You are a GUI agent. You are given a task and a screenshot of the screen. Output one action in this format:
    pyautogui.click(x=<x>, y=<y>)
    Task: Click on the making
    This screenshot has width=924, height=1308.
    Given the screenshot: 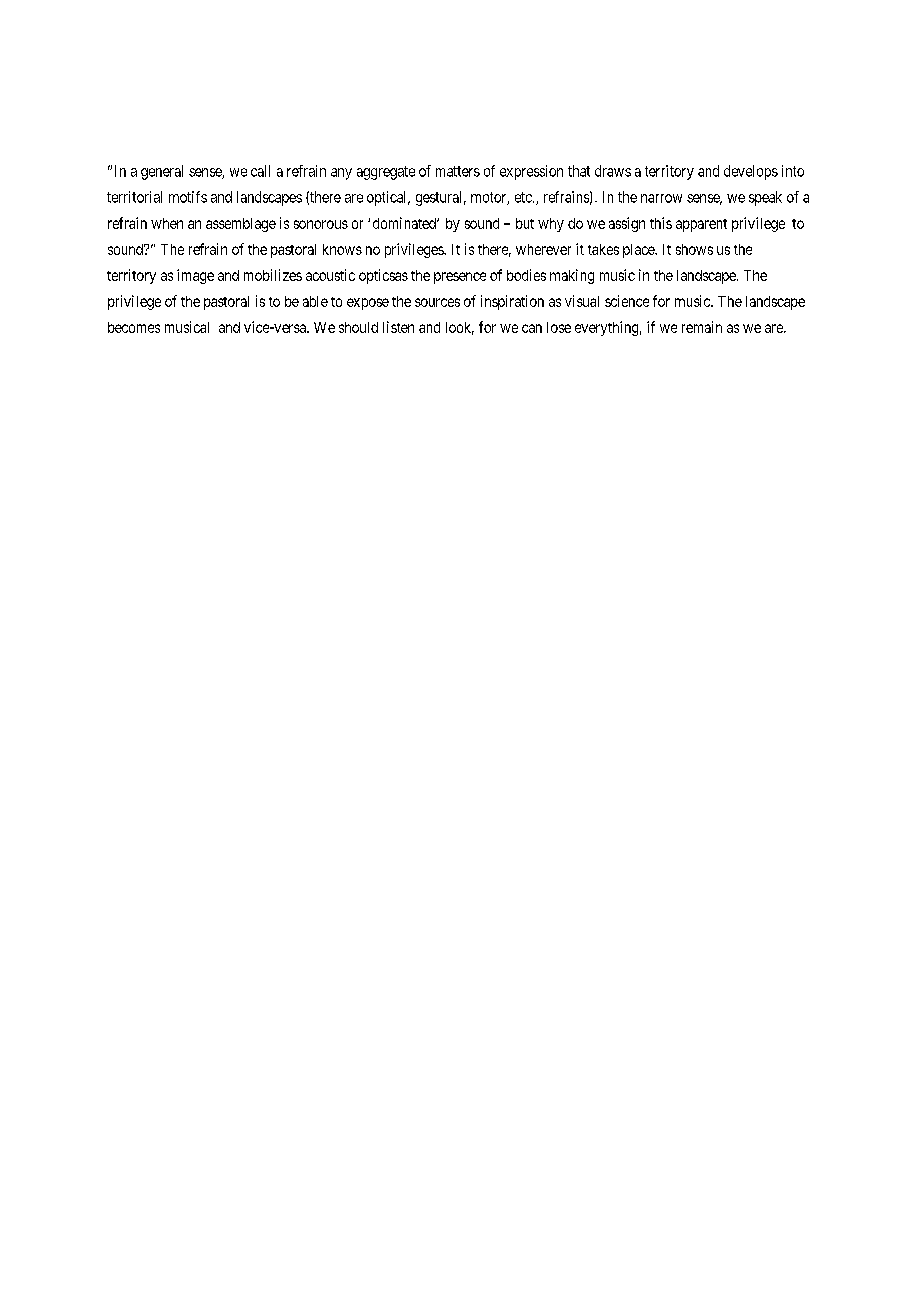 What is the action you would take?
    pyautogui.click(x=572, y=276)
